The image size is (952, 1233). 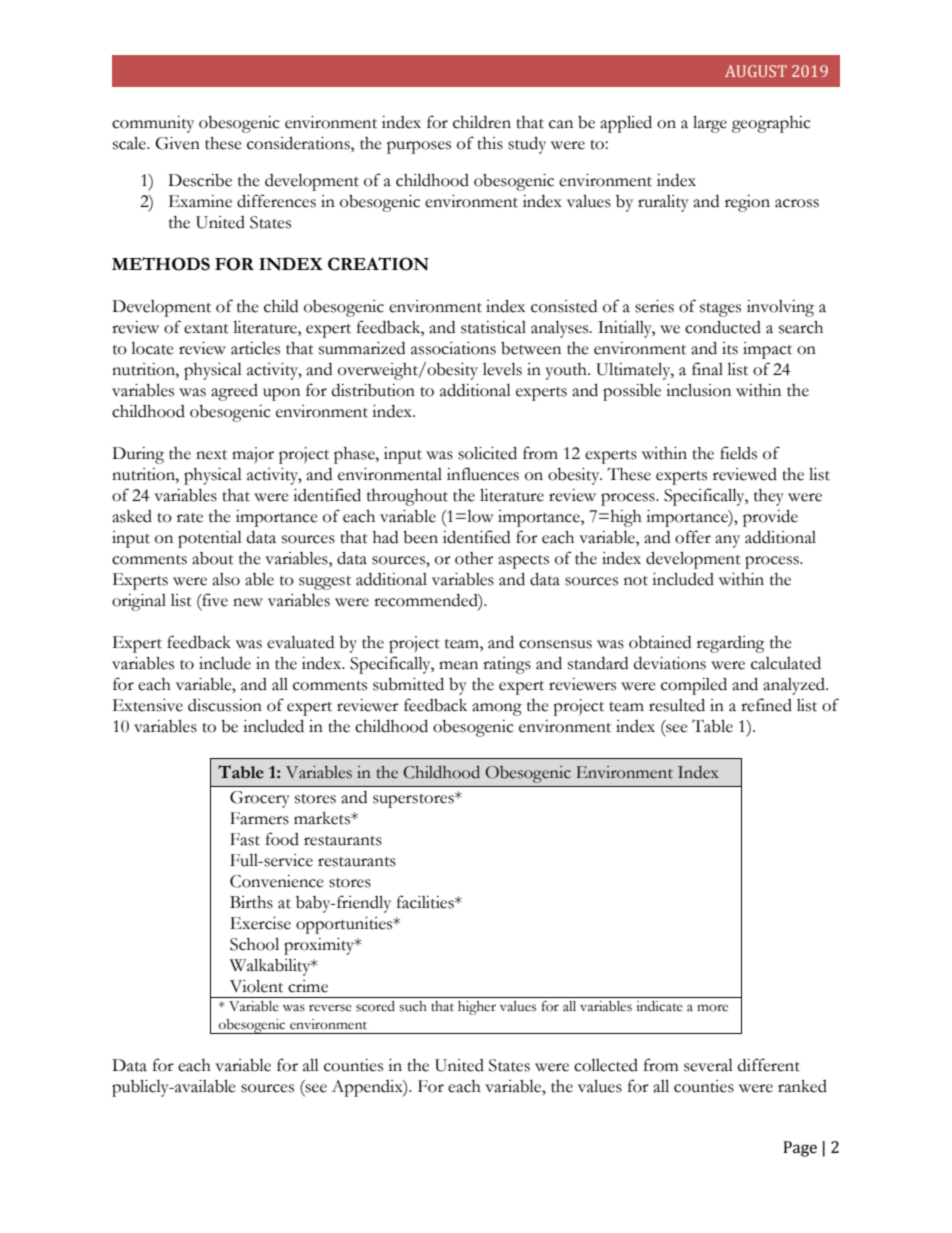 I want to click on Violent, so click(x=256, y=986).
